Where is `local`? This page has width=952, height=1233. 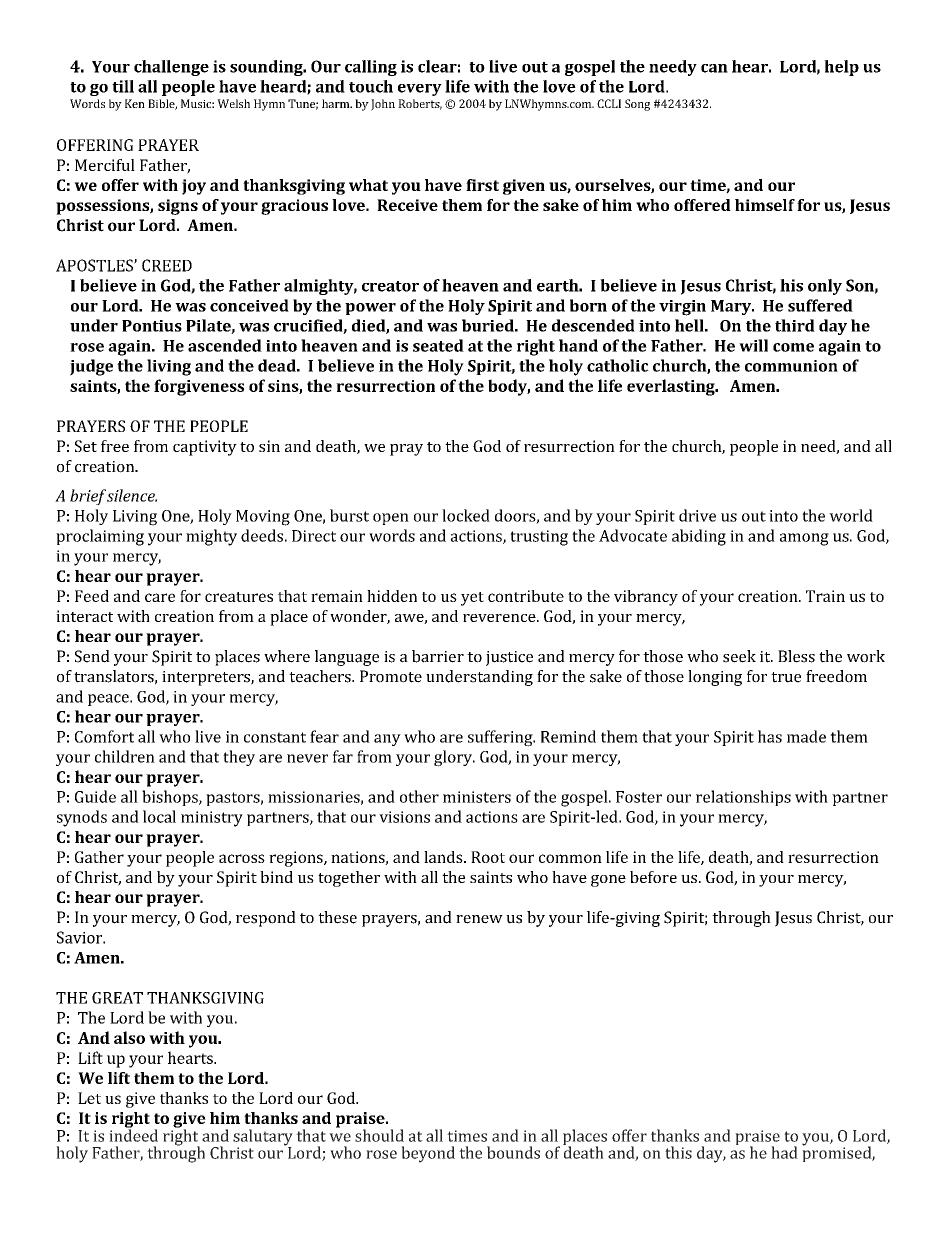 local is located at coordinates (159, 816).
